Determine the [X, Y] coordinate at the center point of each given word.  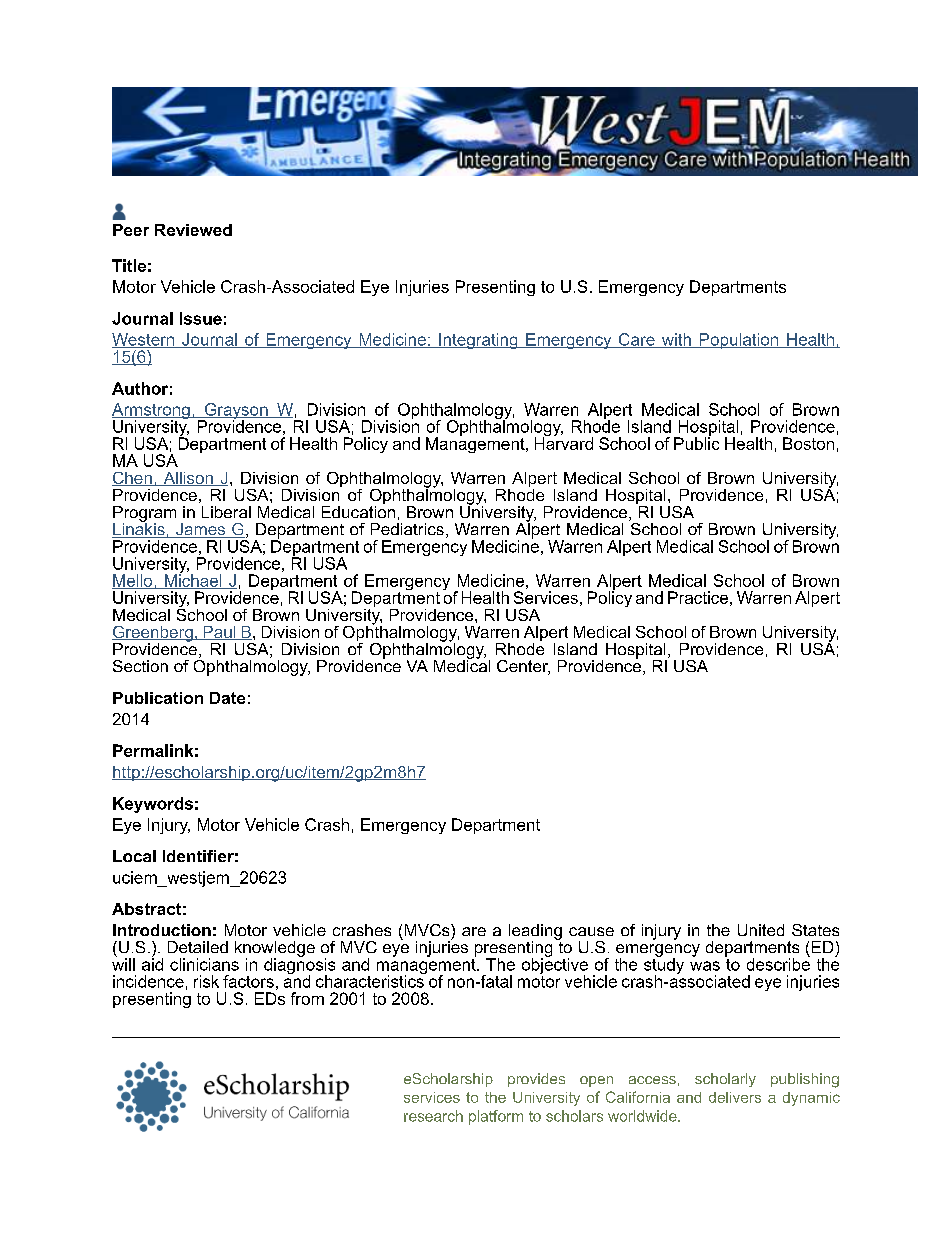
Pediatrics [407, 529]
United [761, 930]
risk [206, 981]
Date [227, 698]
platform [496, 1117]
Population [739, 341]
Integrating [478, 341]
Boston [808, 443]
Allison [188, 479]
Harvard [564, 442]
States [815, 930]
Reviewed [193, 230]
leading [535, 933]
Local [134, 856]
